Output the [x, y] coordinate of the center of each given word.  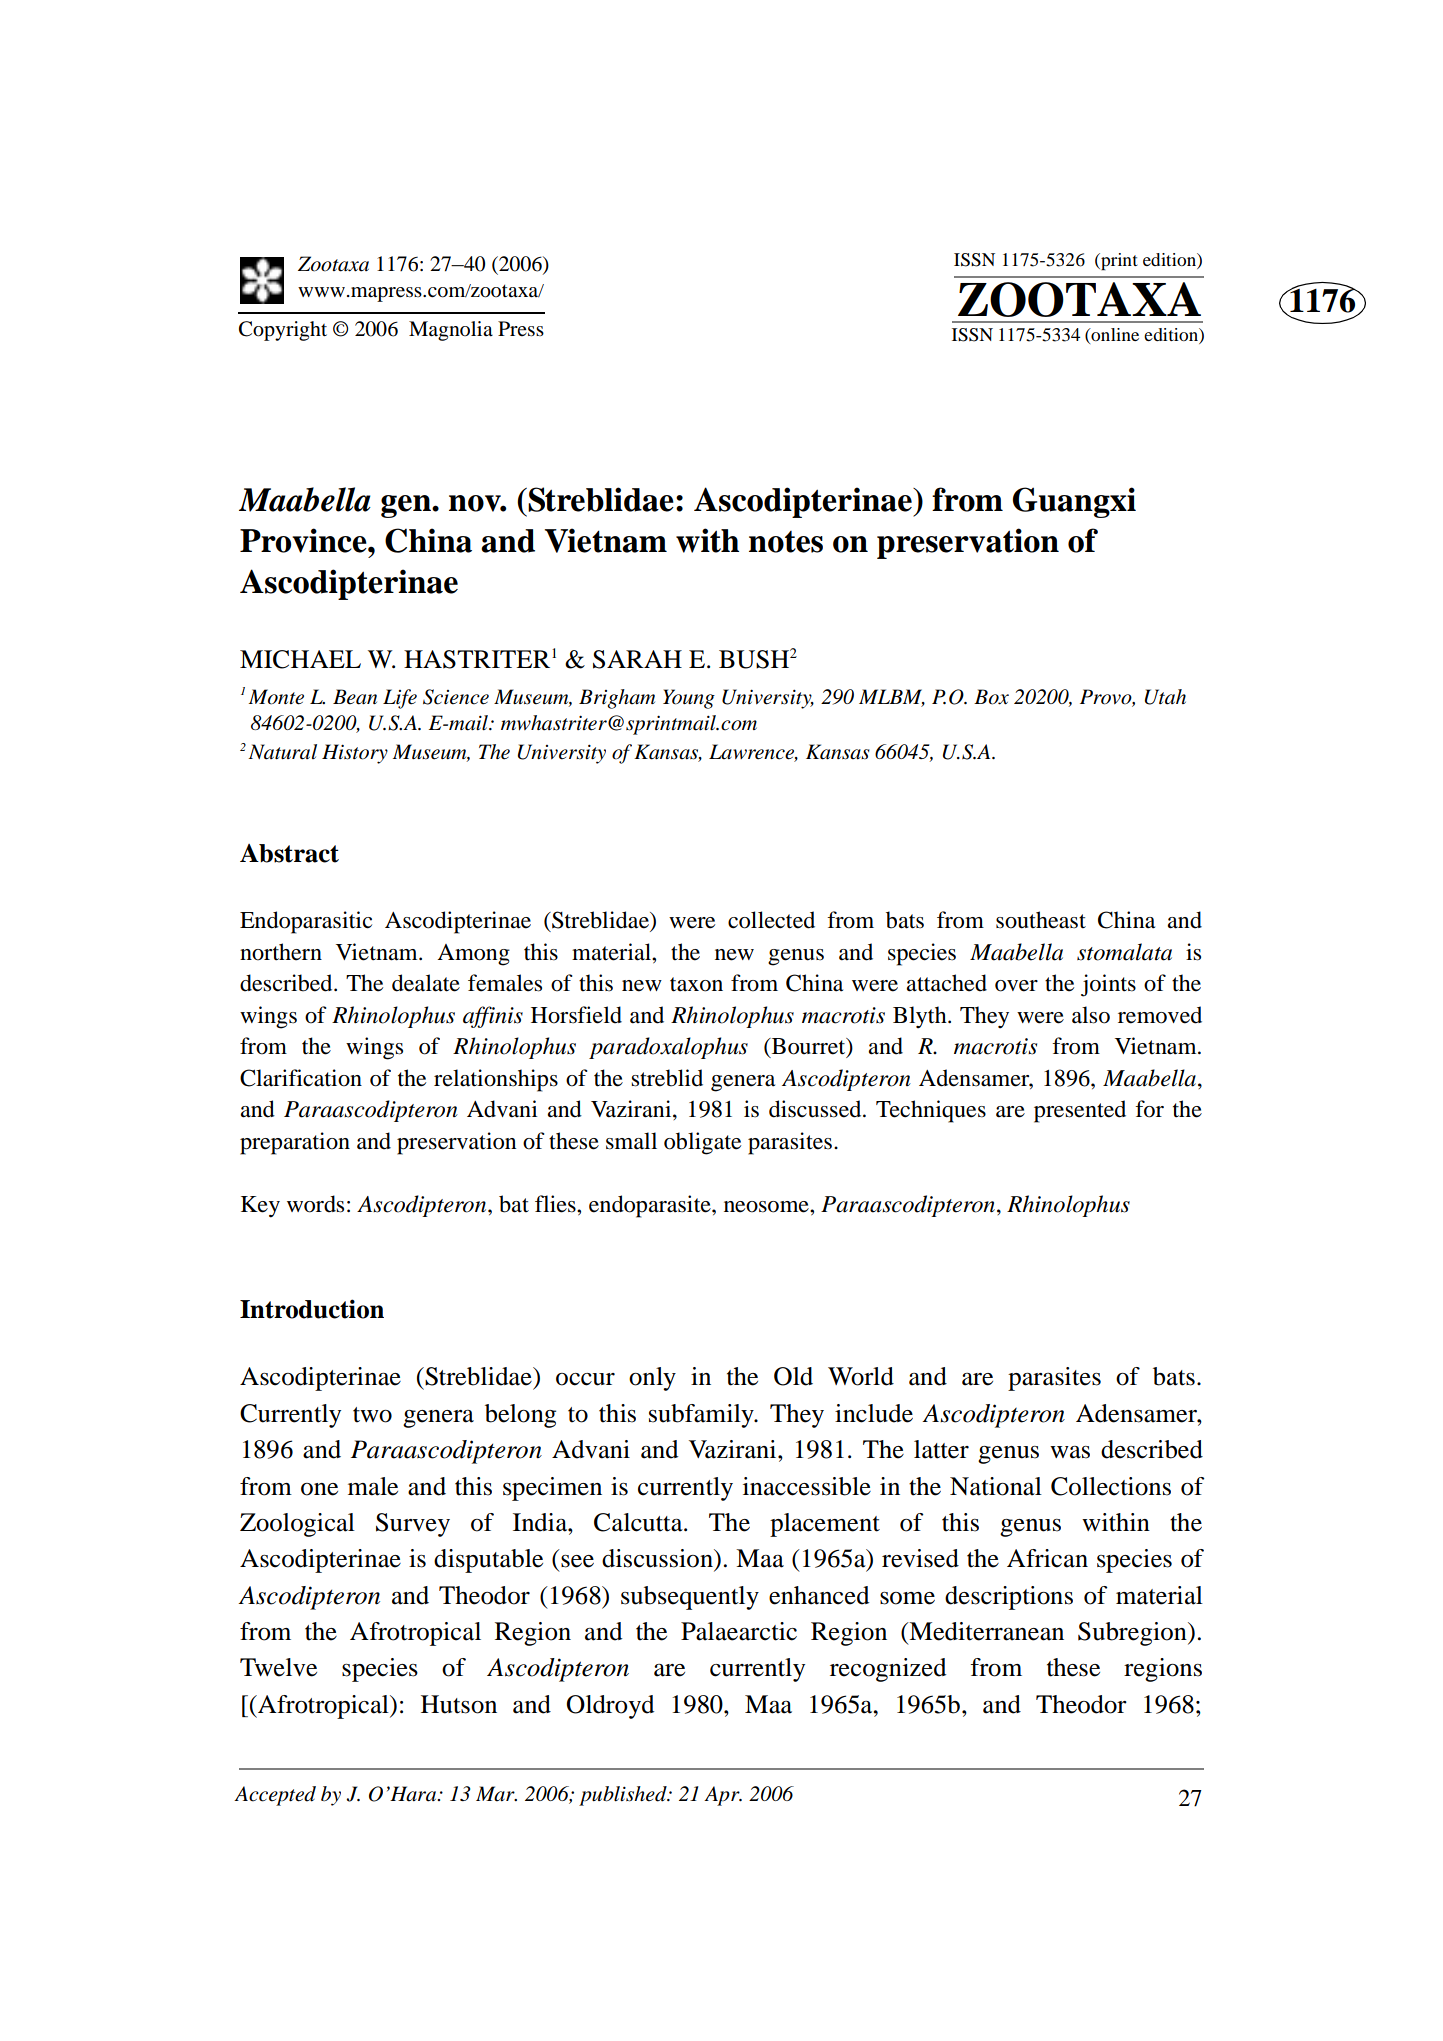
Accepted [275, 1796]
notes [786, 542]
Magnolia [451, 331]
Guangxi [1074, 502]
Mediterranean [985, 1631]
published [624, 1796]
